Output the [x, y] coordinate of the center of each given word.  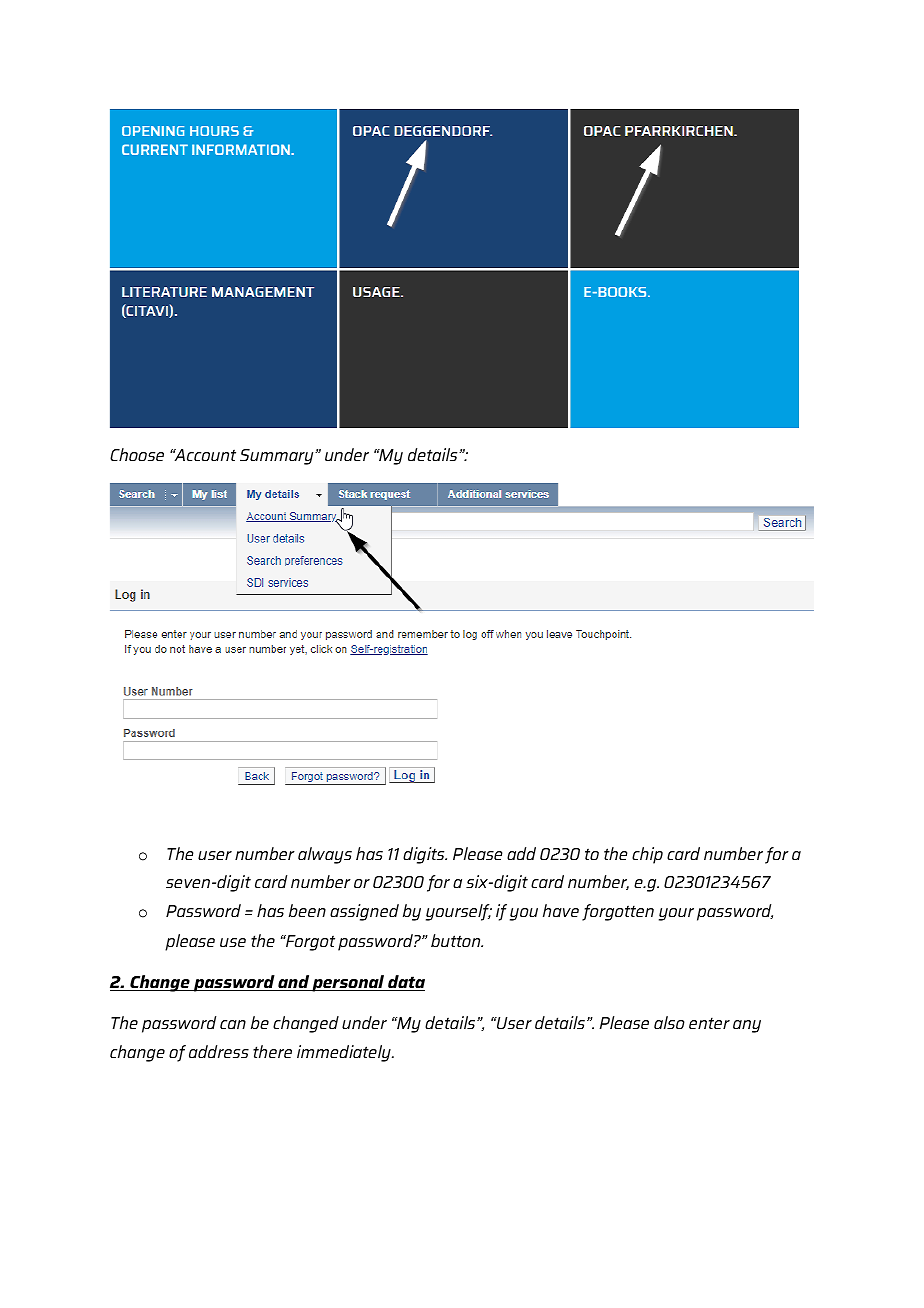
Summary [278, 457]
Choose [137, 454]
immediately [345, 1053]
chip [647, 855]
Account [204, 455]
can [233, 1024]
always [325, 855]
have [561, 910]
